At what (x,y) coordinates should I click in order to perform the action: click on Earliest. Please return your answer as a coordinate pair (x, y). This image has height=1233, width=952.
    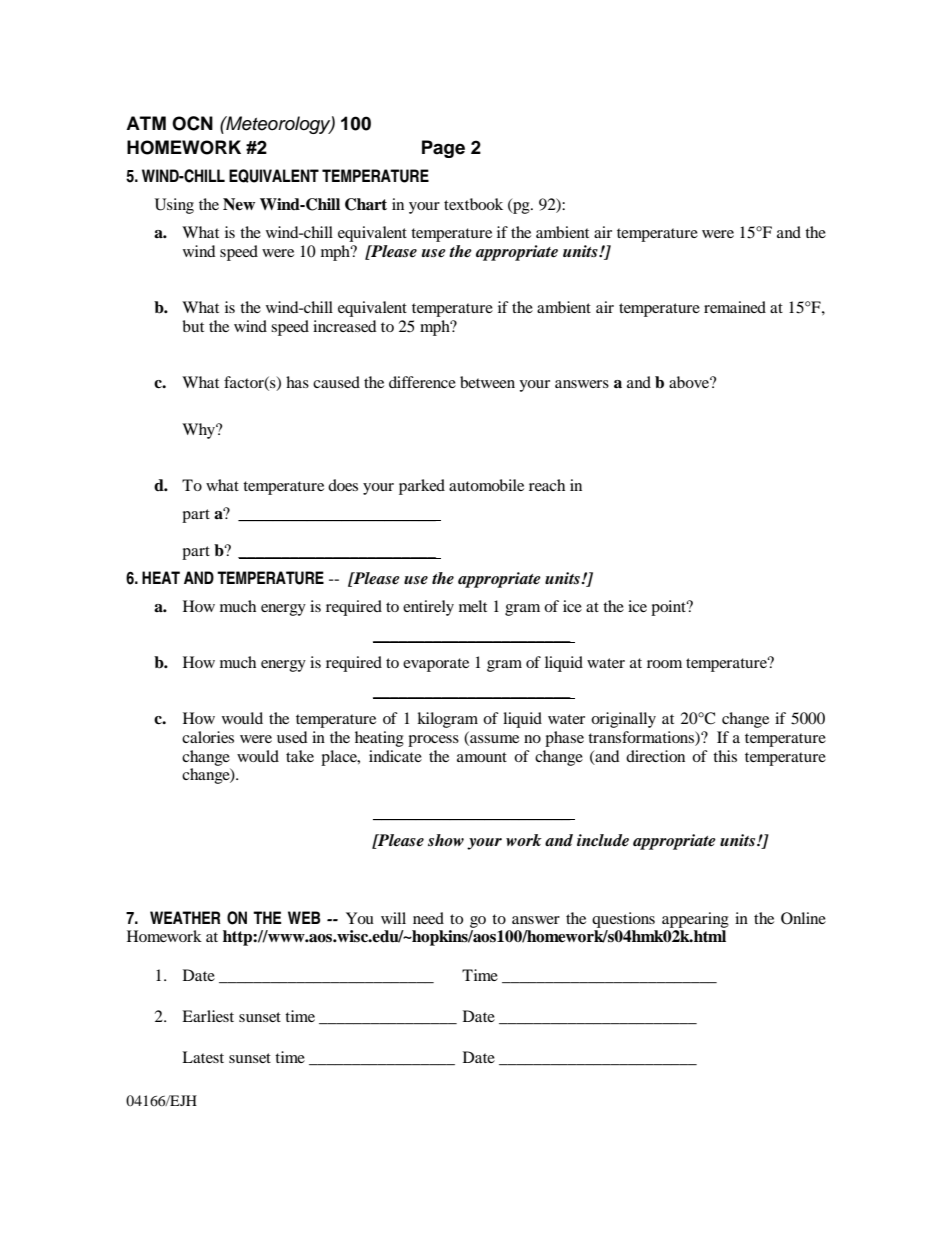
    Looking at the image, I should click on (208, 1016).
